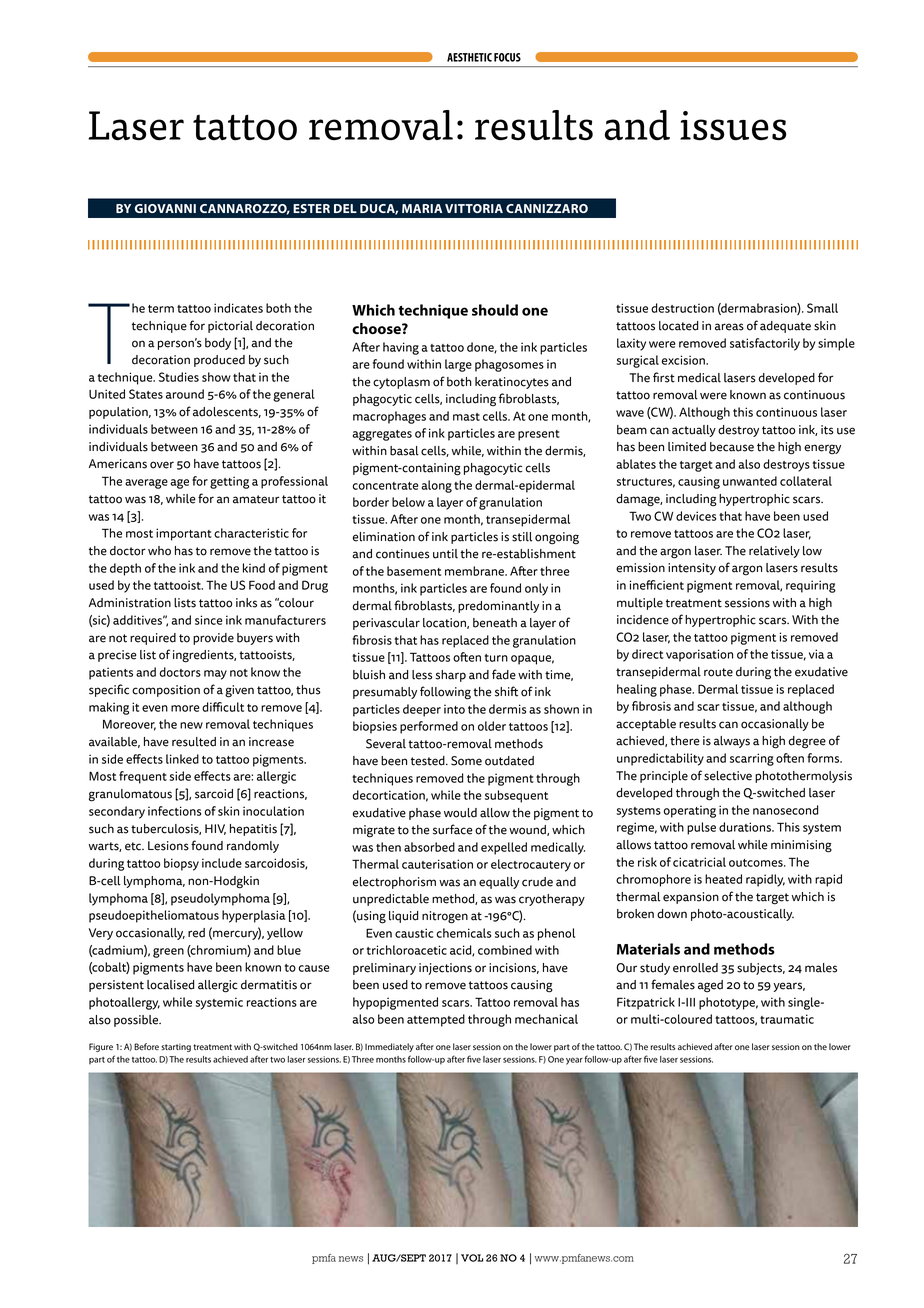  I want to click on localised, so click(170, 985).
